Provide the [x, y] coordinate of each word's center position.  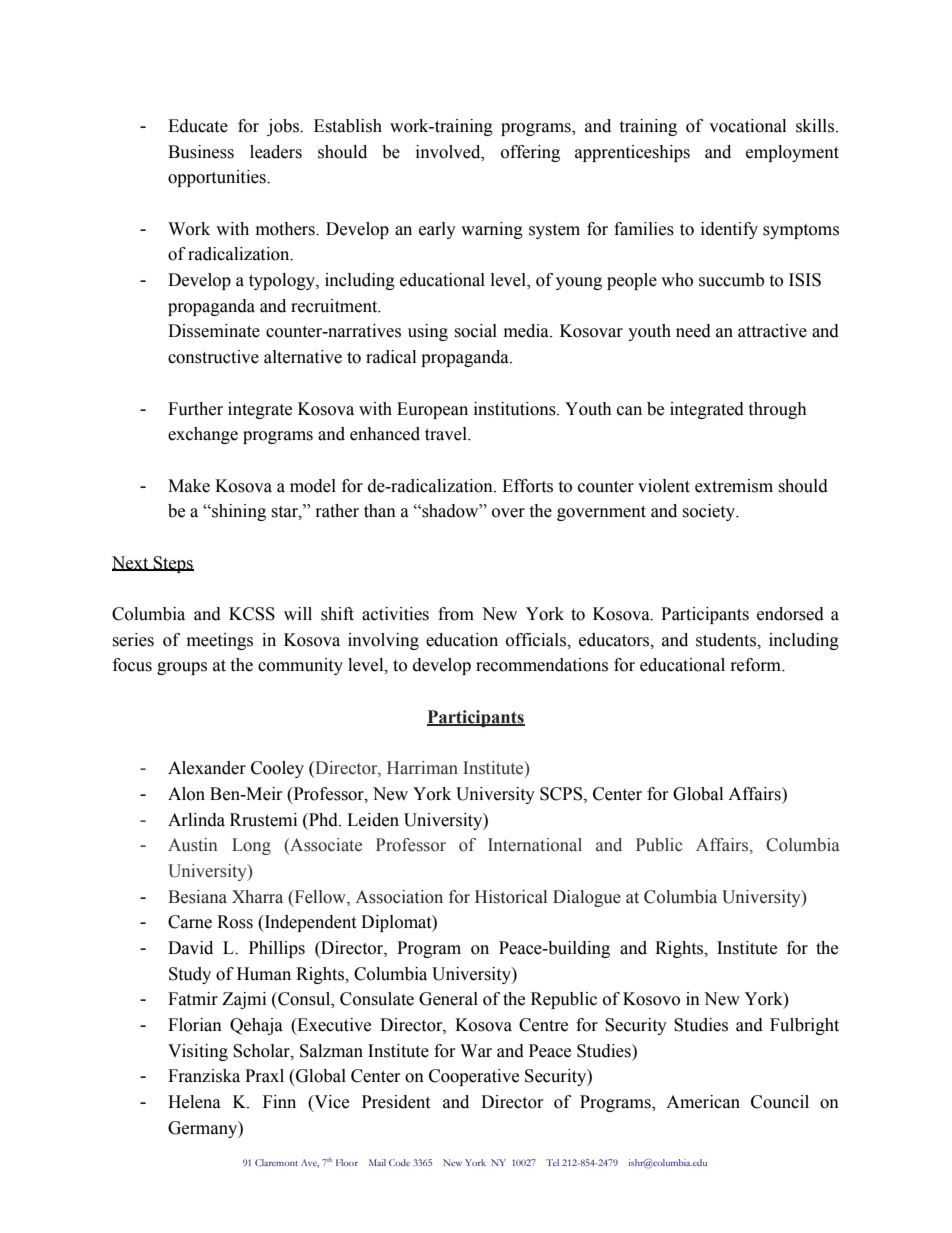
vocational [747, 126]
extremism [734, 486]
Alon [186, 794]
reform [757, 665]
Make [189, 486]
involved [449, 152]
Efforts [527, 486]
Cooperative [474, 1077]
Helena [194, 1102]
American [703, 1102]
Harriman [422, 768]
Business [201, 152]
